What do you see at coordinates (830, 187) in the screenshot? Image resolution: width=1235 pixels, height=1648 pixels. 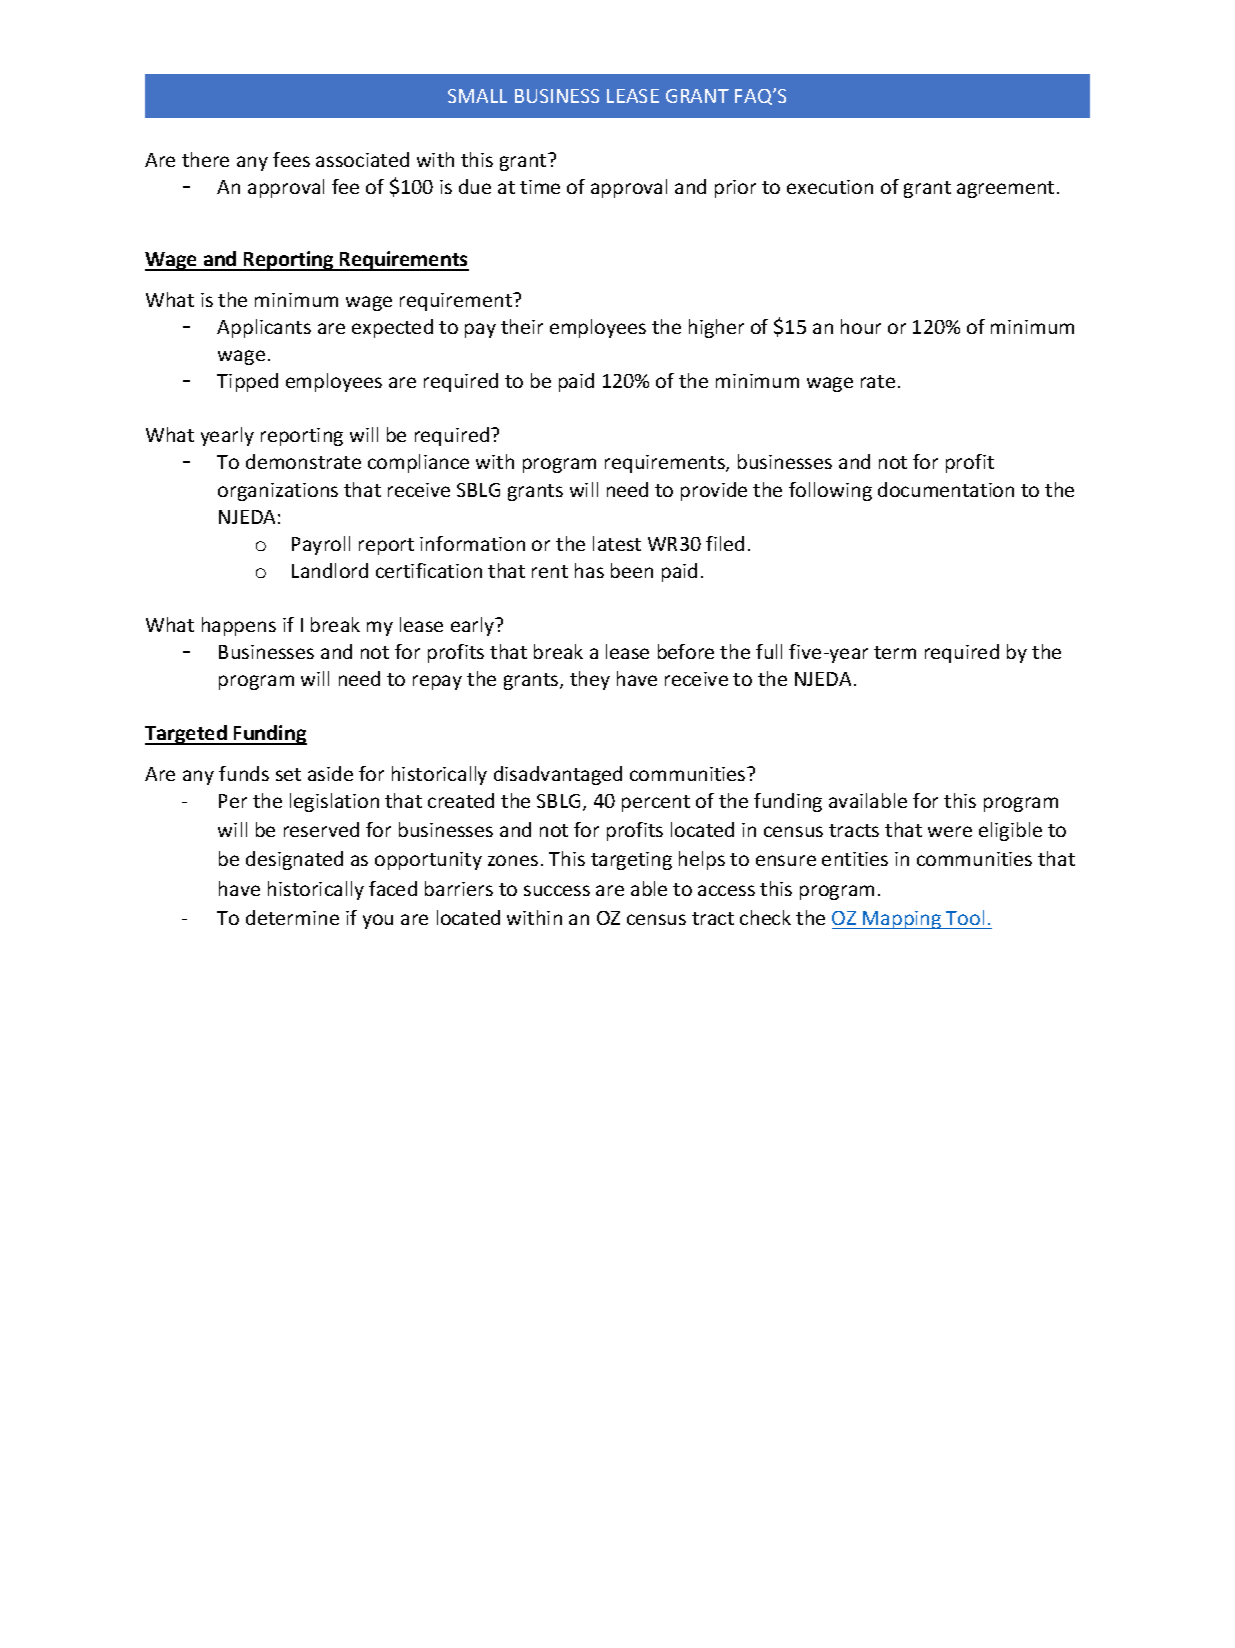 I see `execution` at bounding box center [830, 187].
